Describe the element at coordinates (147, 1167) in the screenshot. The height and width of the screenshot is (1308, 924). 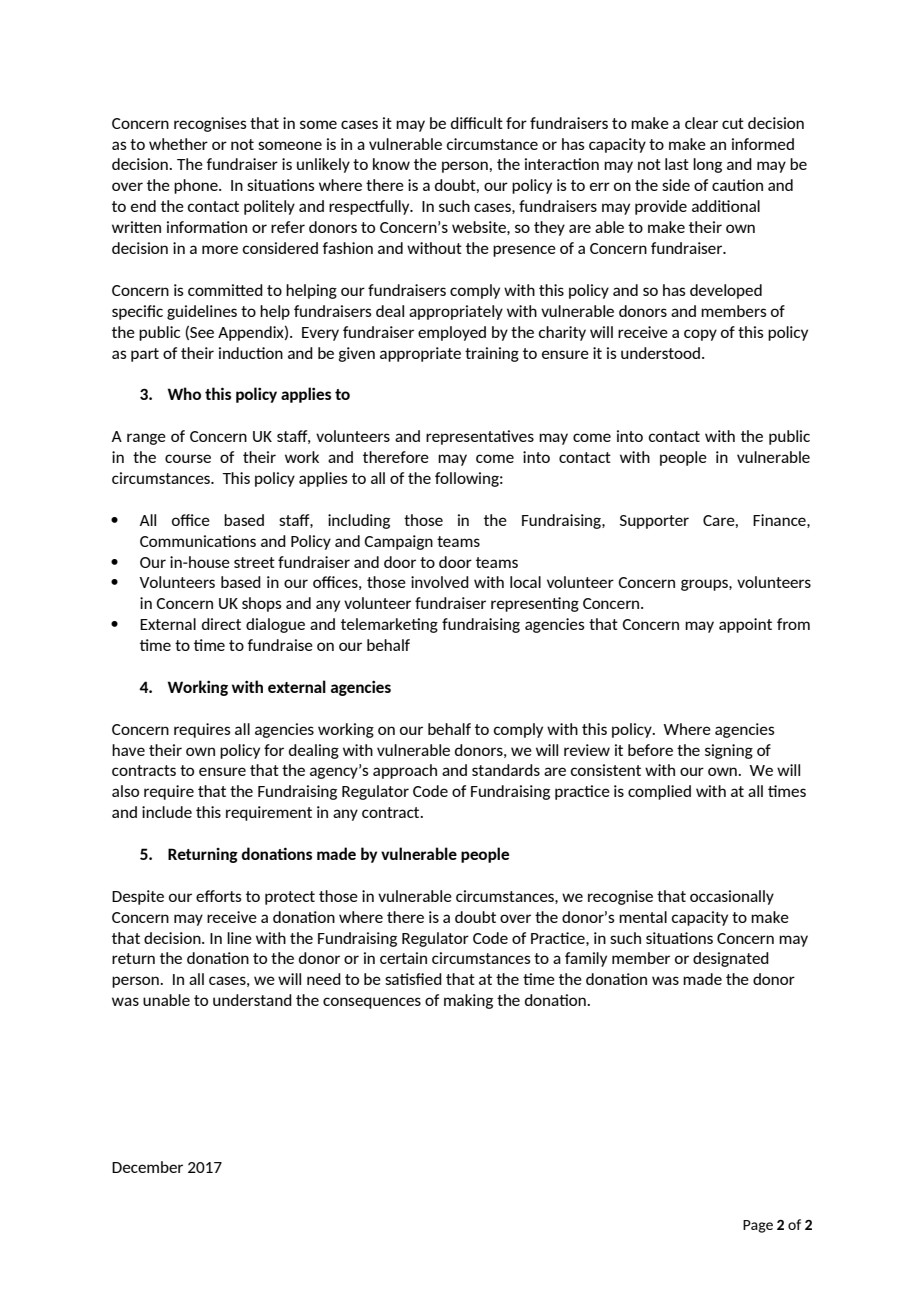
I see `December` at that location.
